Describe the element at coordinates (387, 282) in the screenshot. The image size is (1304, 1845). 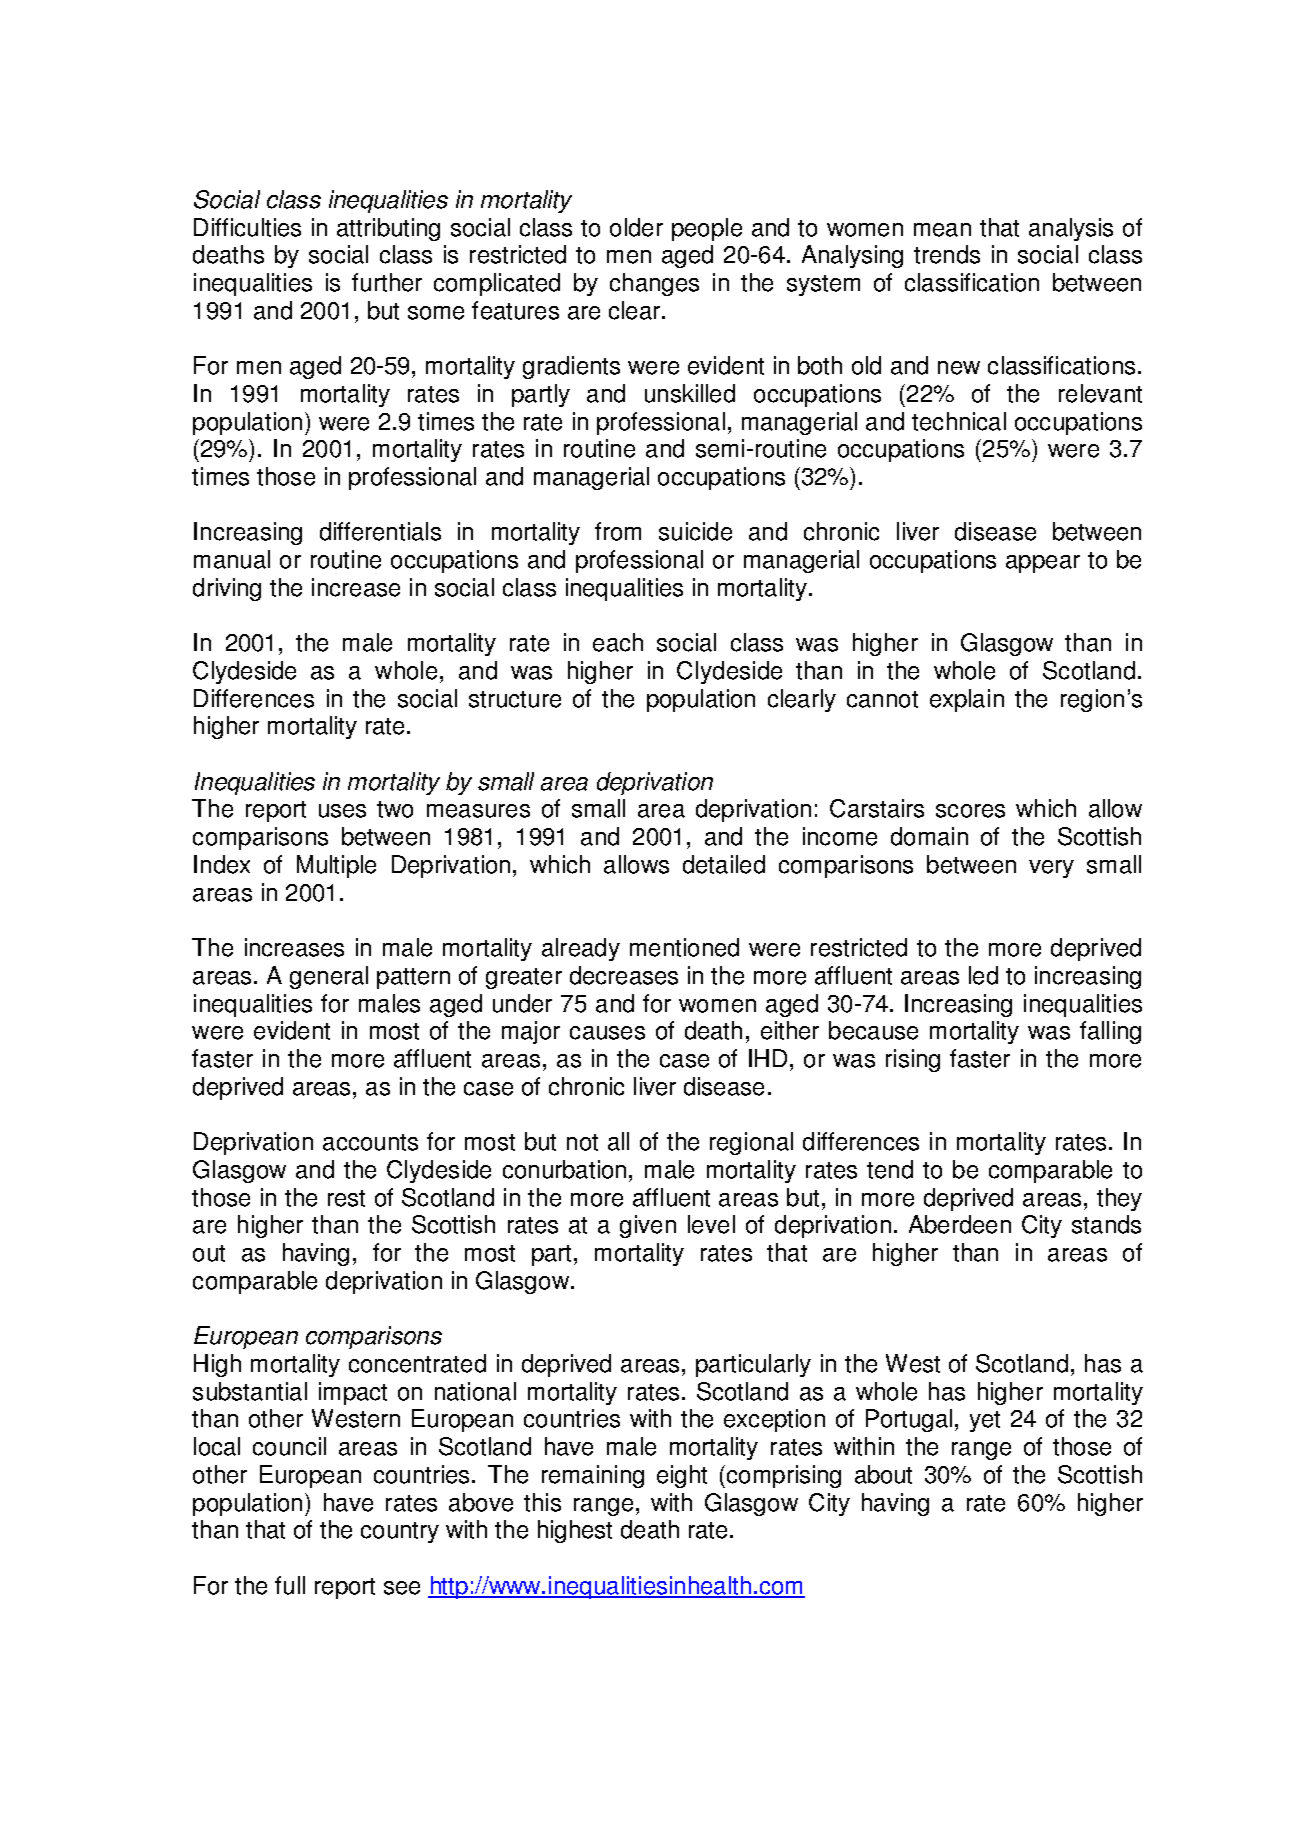
I see `further` at that location.
